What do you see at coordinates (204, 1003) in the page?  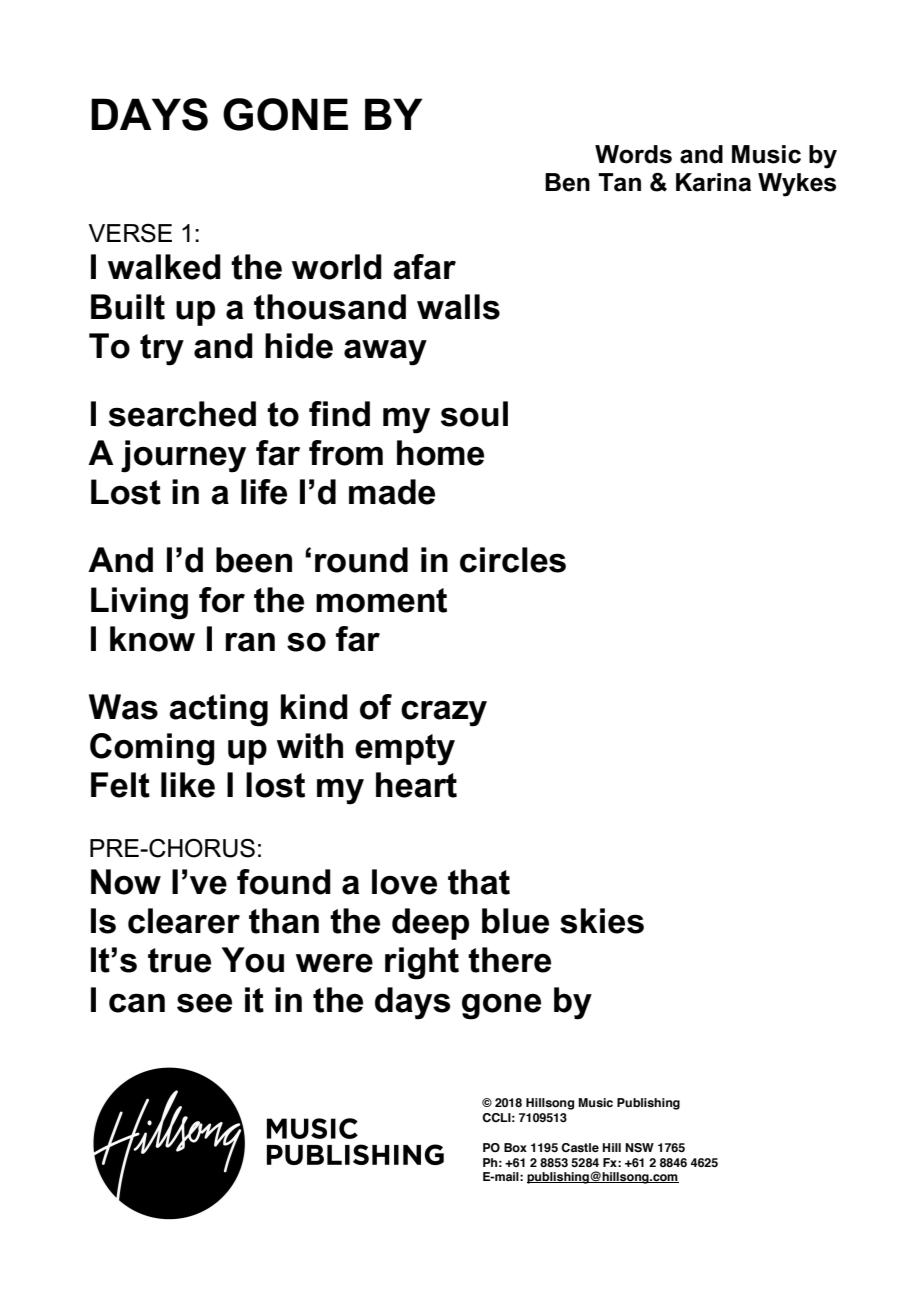 I see `see` at bounding box center [204, 1003].
